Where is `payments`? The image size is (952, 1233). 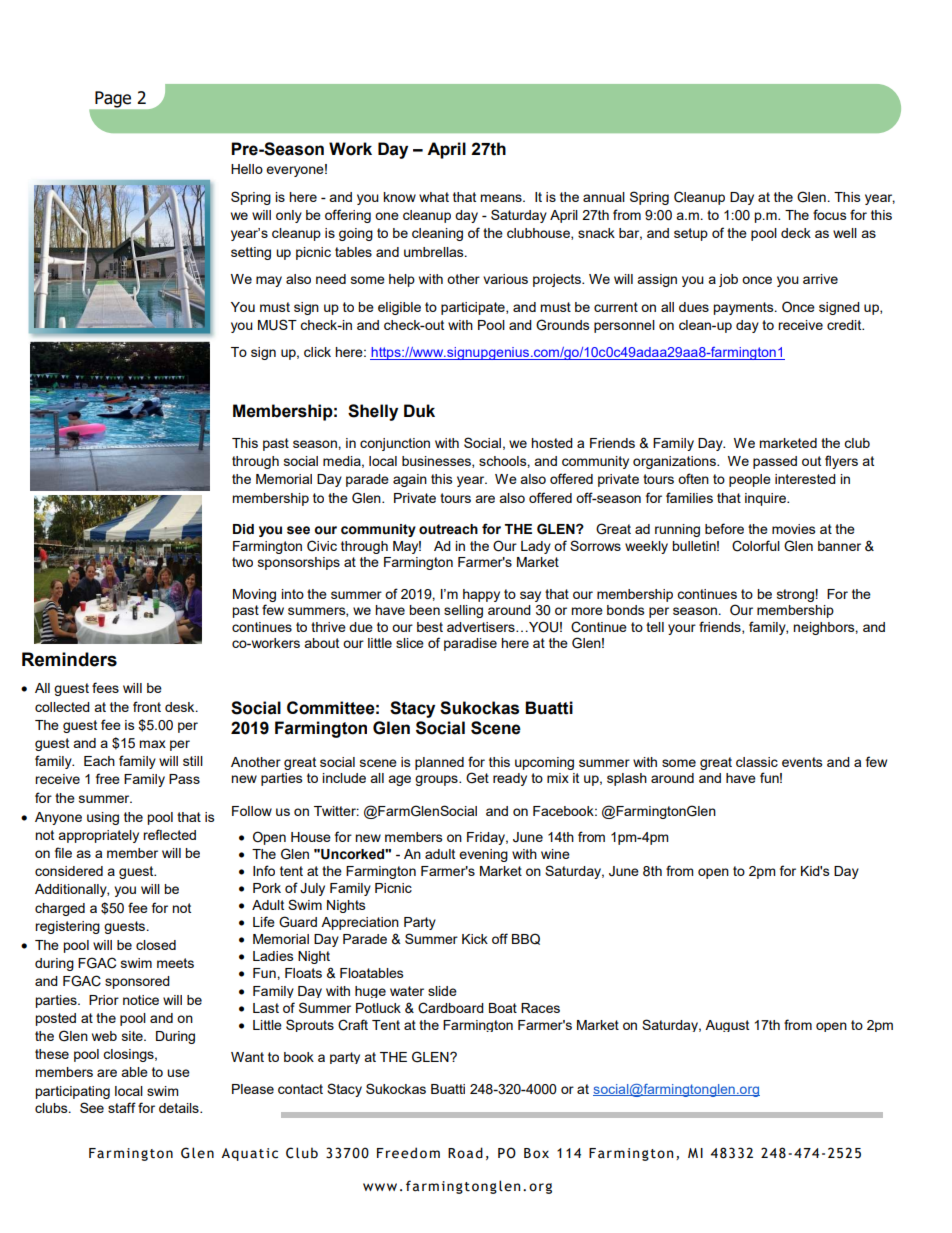
payments is located at coordinates (744, 308).
